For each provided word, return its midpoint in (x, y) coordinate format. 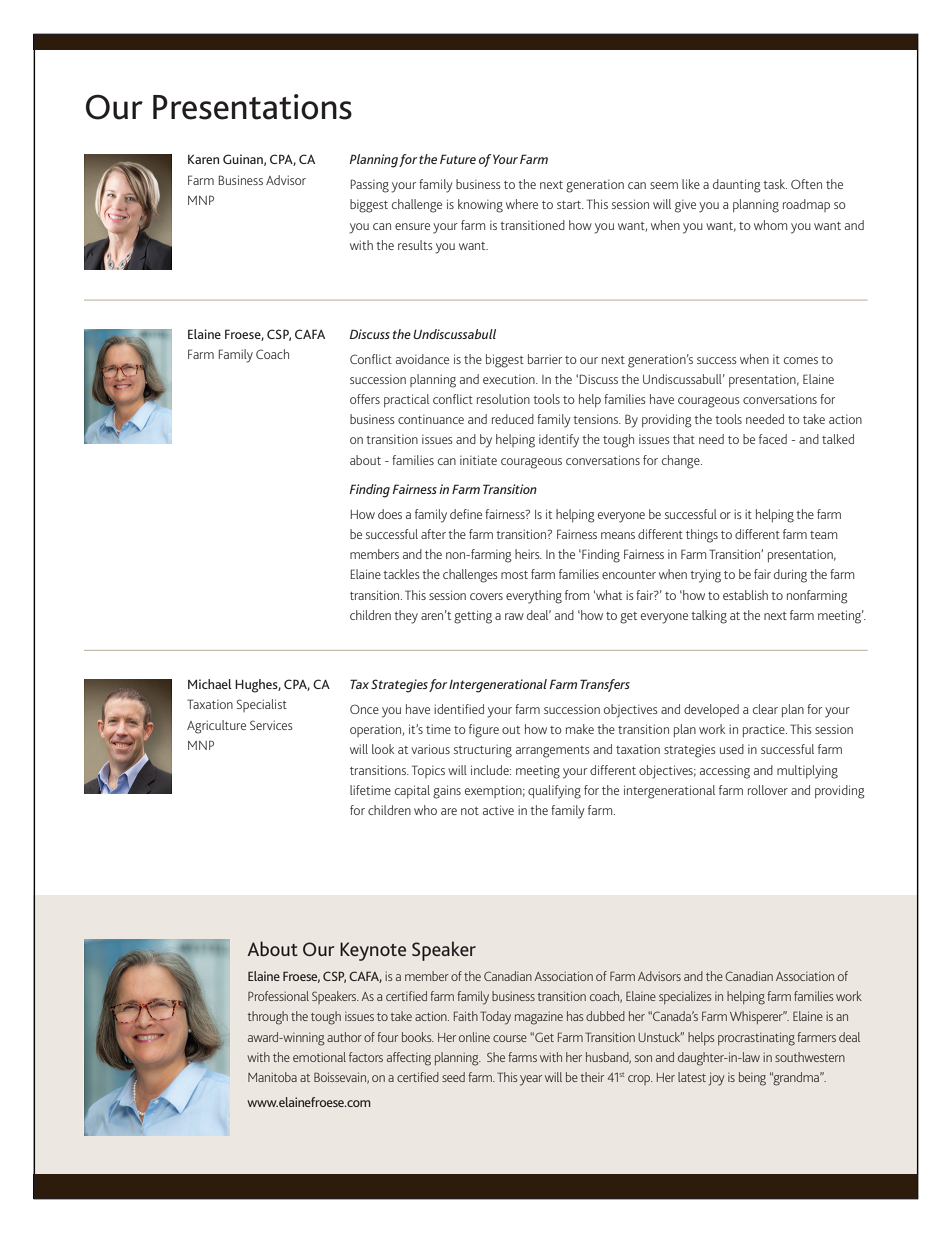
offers (365, 399)
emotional (319, 1057)
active (498, 810)
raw (514, 616)
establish (745, 595)
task (775, 184)
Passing (370, 186)
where (522, 204)
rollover (768, 790)
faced (773, 439)
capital (412, 791)
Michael (210, 684)
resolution (503, 399)
